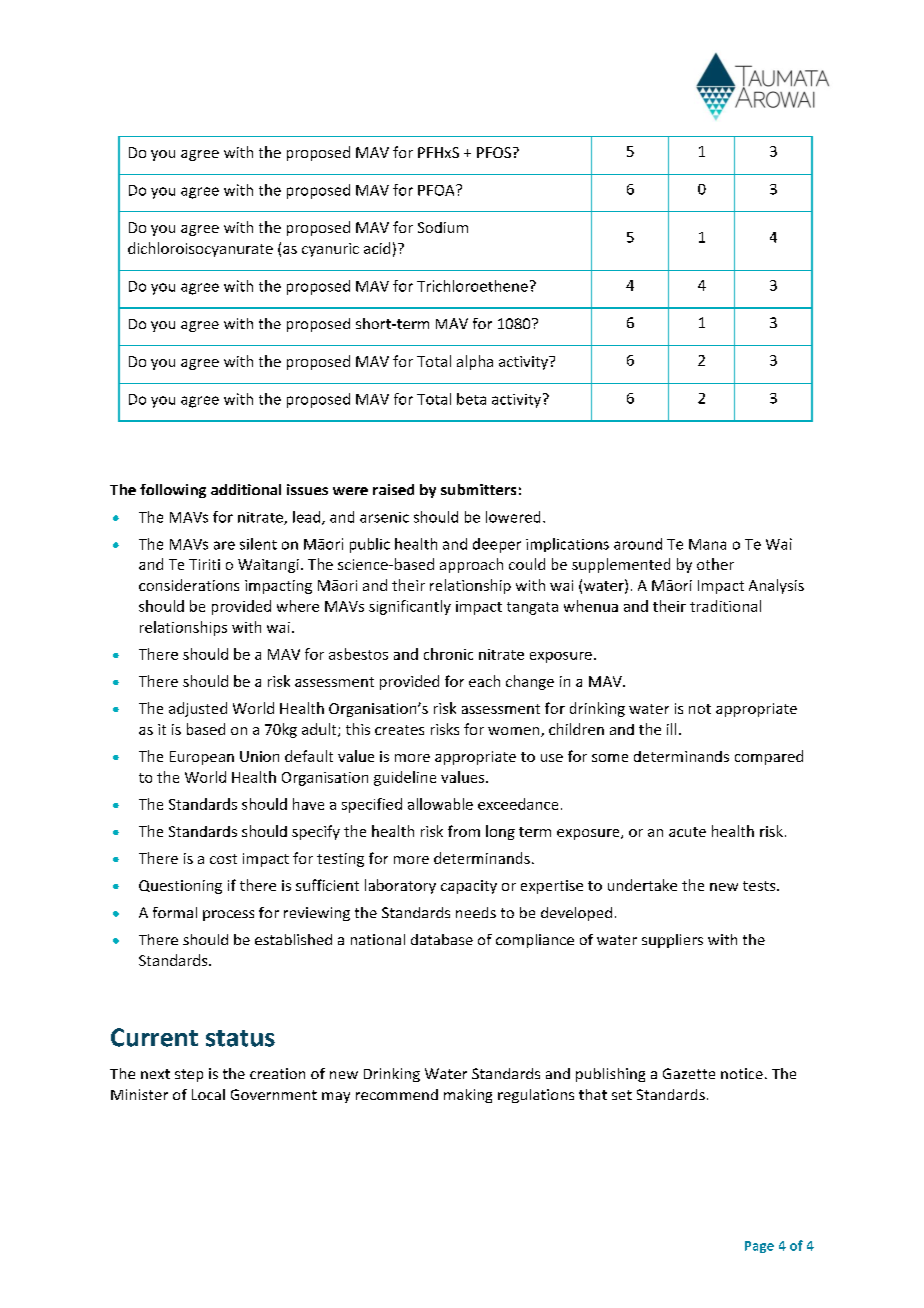  Describe the element at coordinates (484, 681) in the screenshot. I see `each` at that location.
